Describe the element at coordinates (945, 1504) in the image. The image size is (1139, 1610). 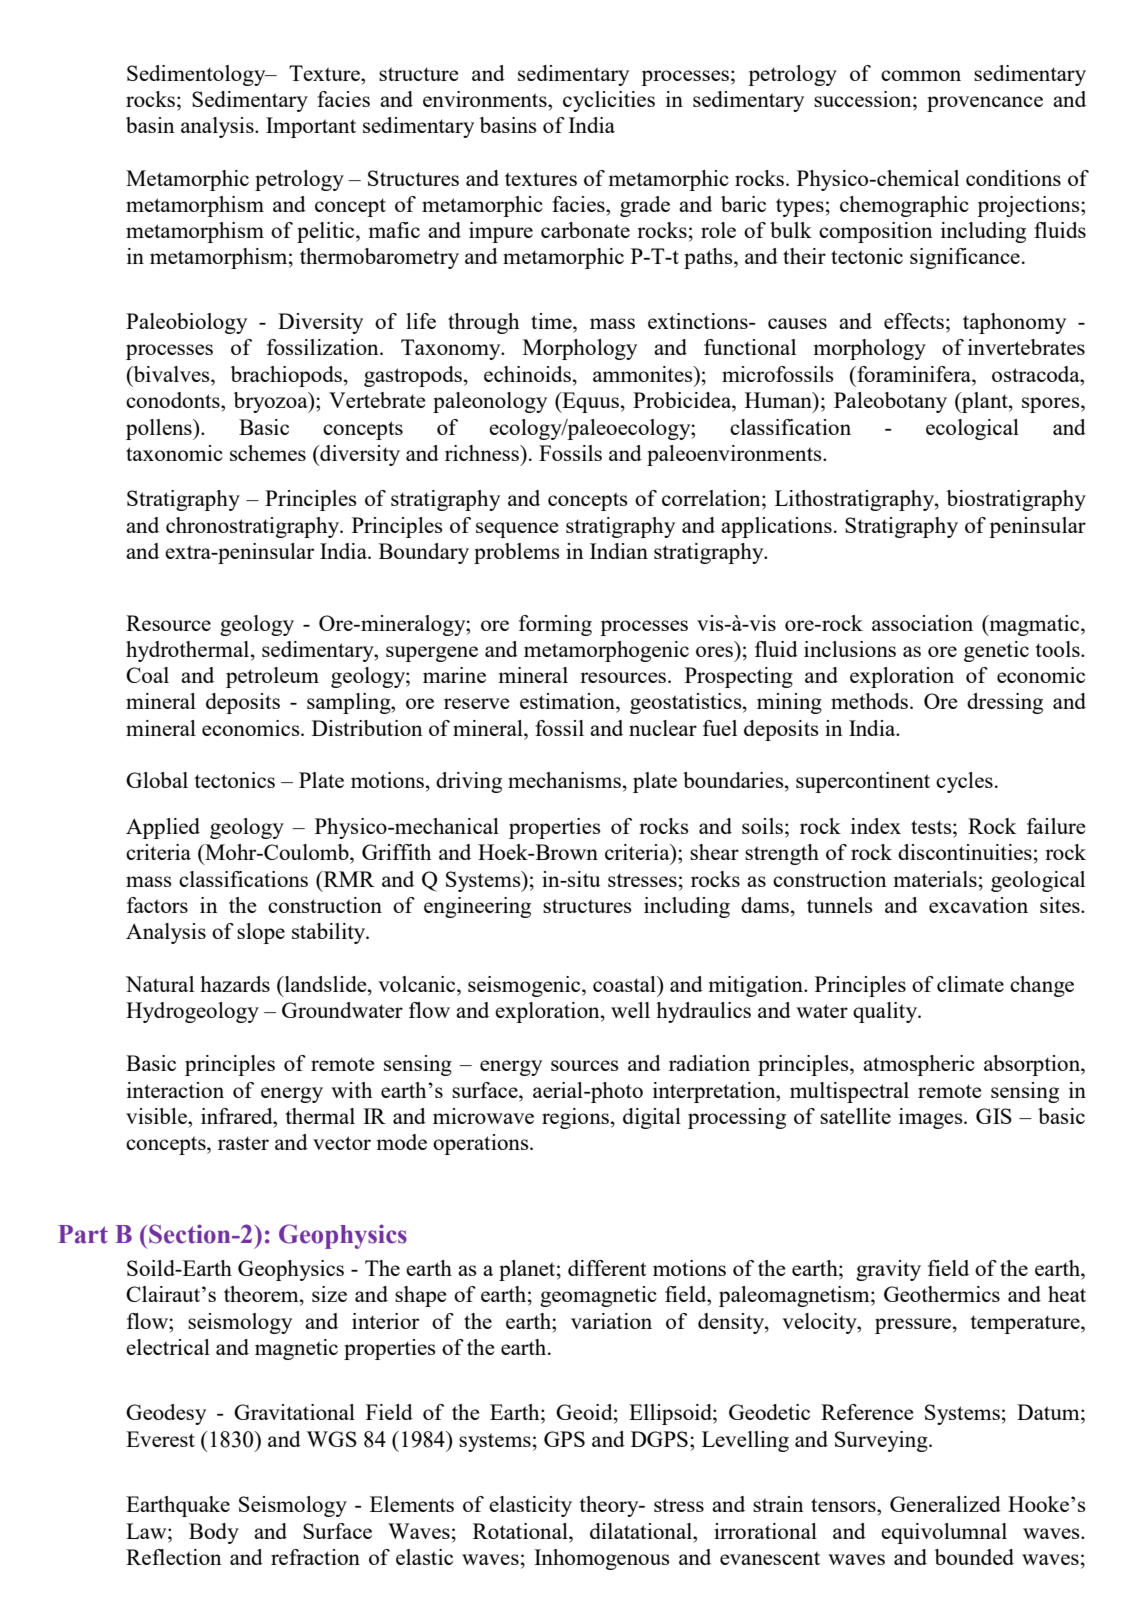
I see `Generalized` at that location.
